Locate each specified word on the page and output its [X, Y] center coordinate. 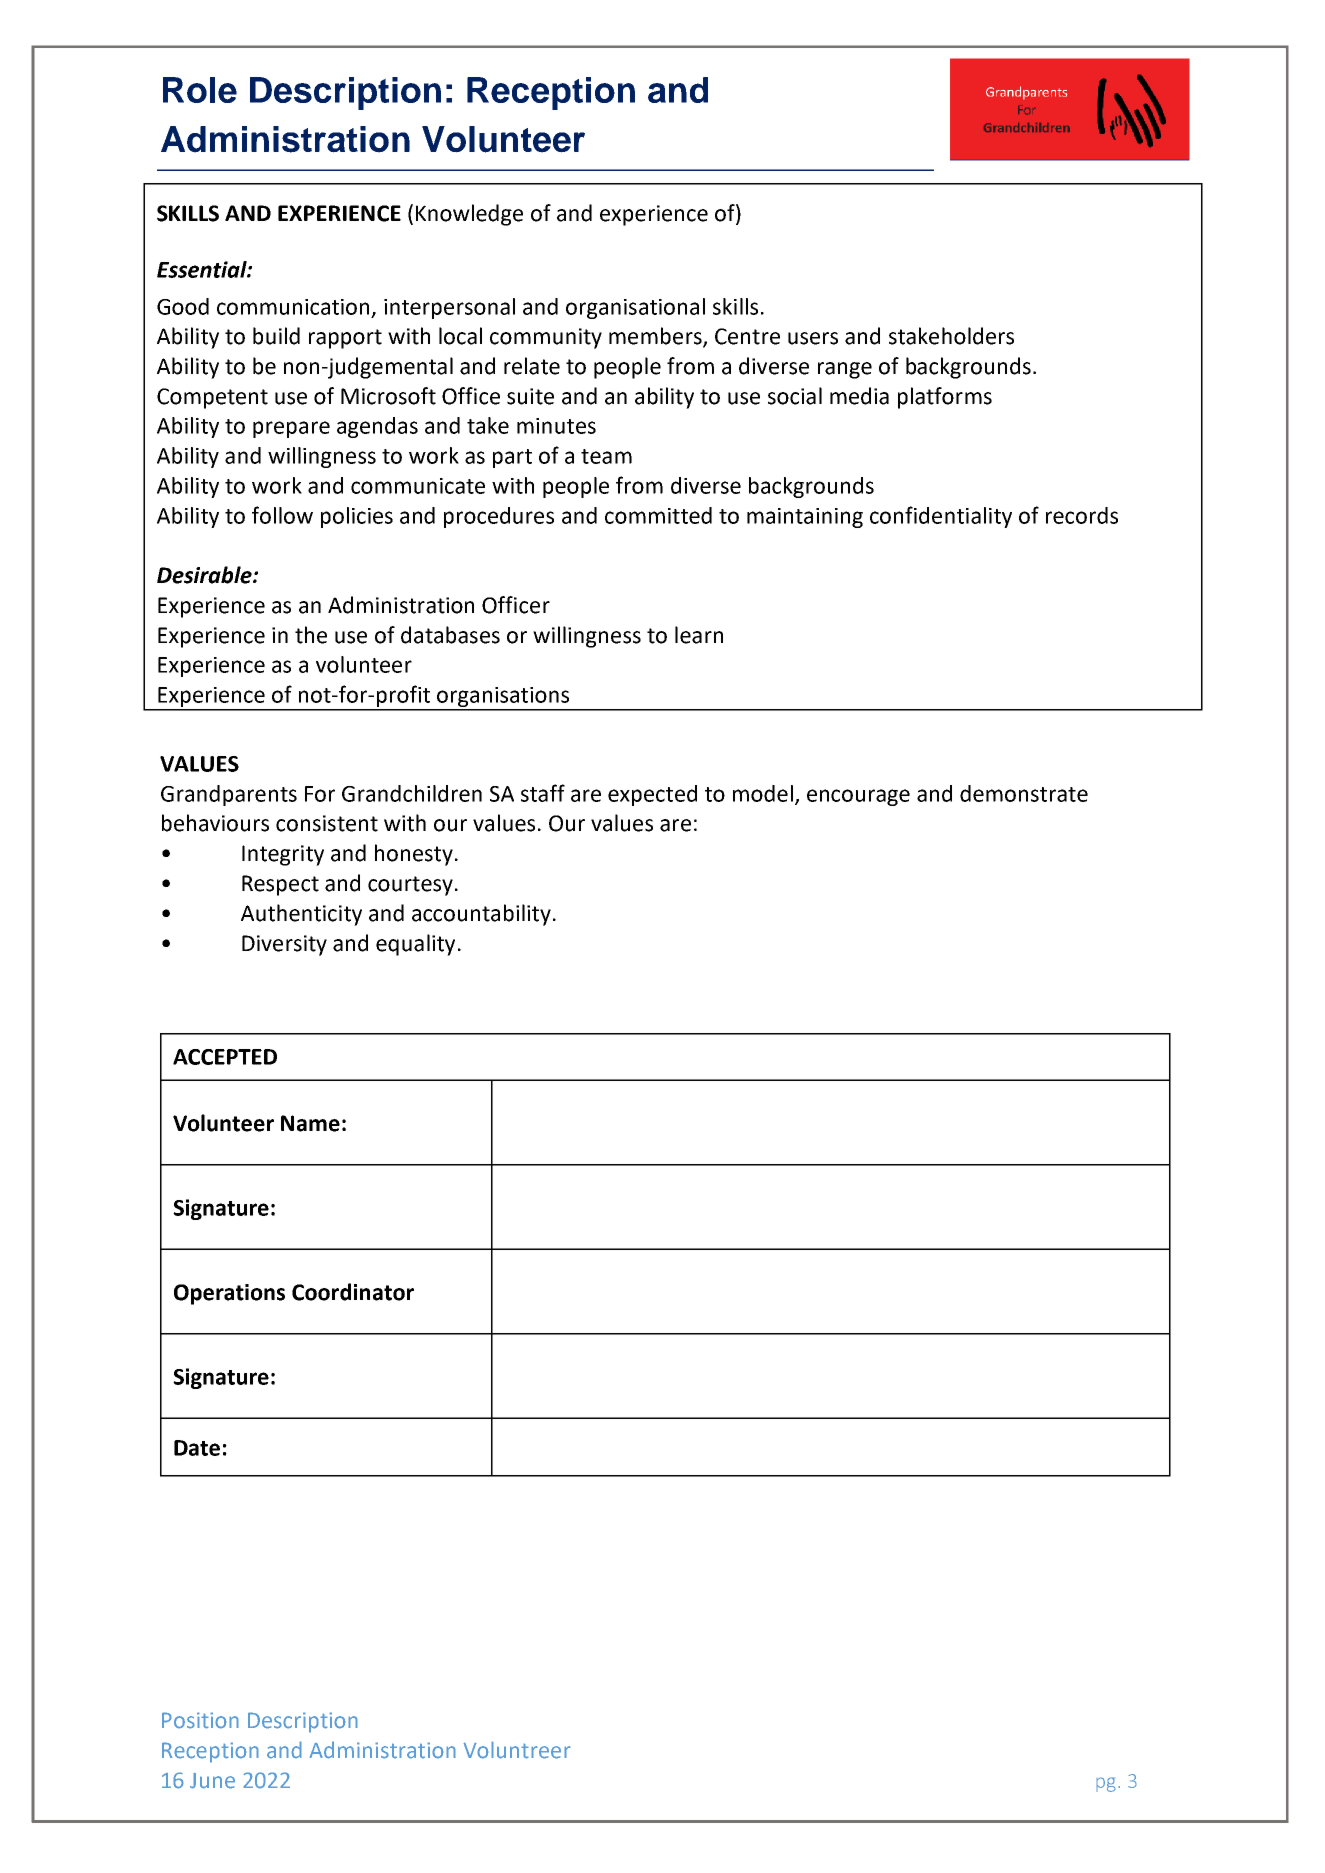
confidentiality [941, 517]
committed [658, 515]
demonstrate [1024, 793]
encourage [858, 797]
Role [200, 90]
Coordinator [353, 1292]
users [813, 338]
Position [200, 1720]
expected [652, 795]
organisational [635, 308]
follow [282, 515]
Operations [229, 1294]
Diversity [284, 945]
